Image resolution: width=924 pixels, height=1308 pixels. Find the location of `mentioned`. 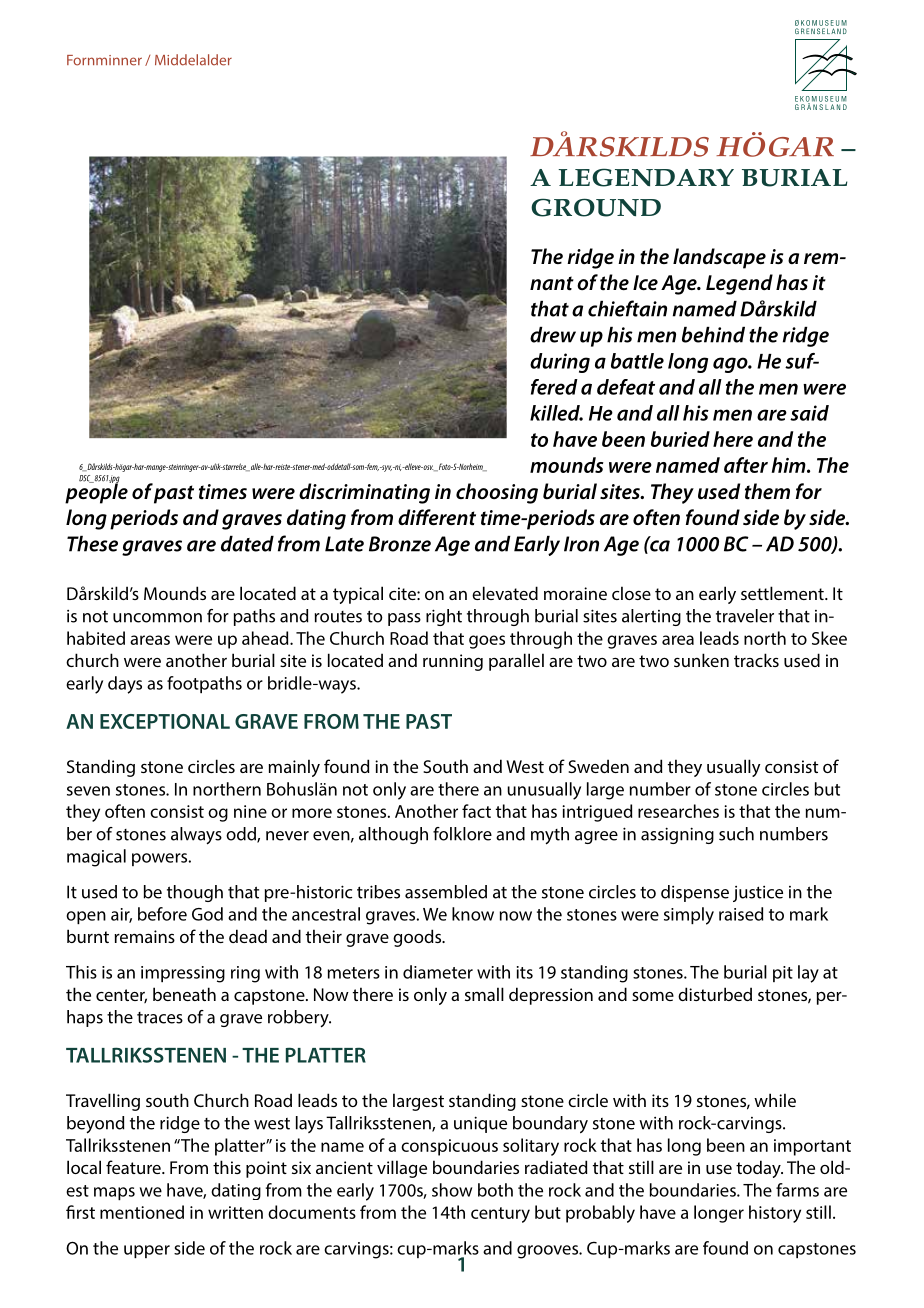

mentioned is located at coordinates (142, 1212).
